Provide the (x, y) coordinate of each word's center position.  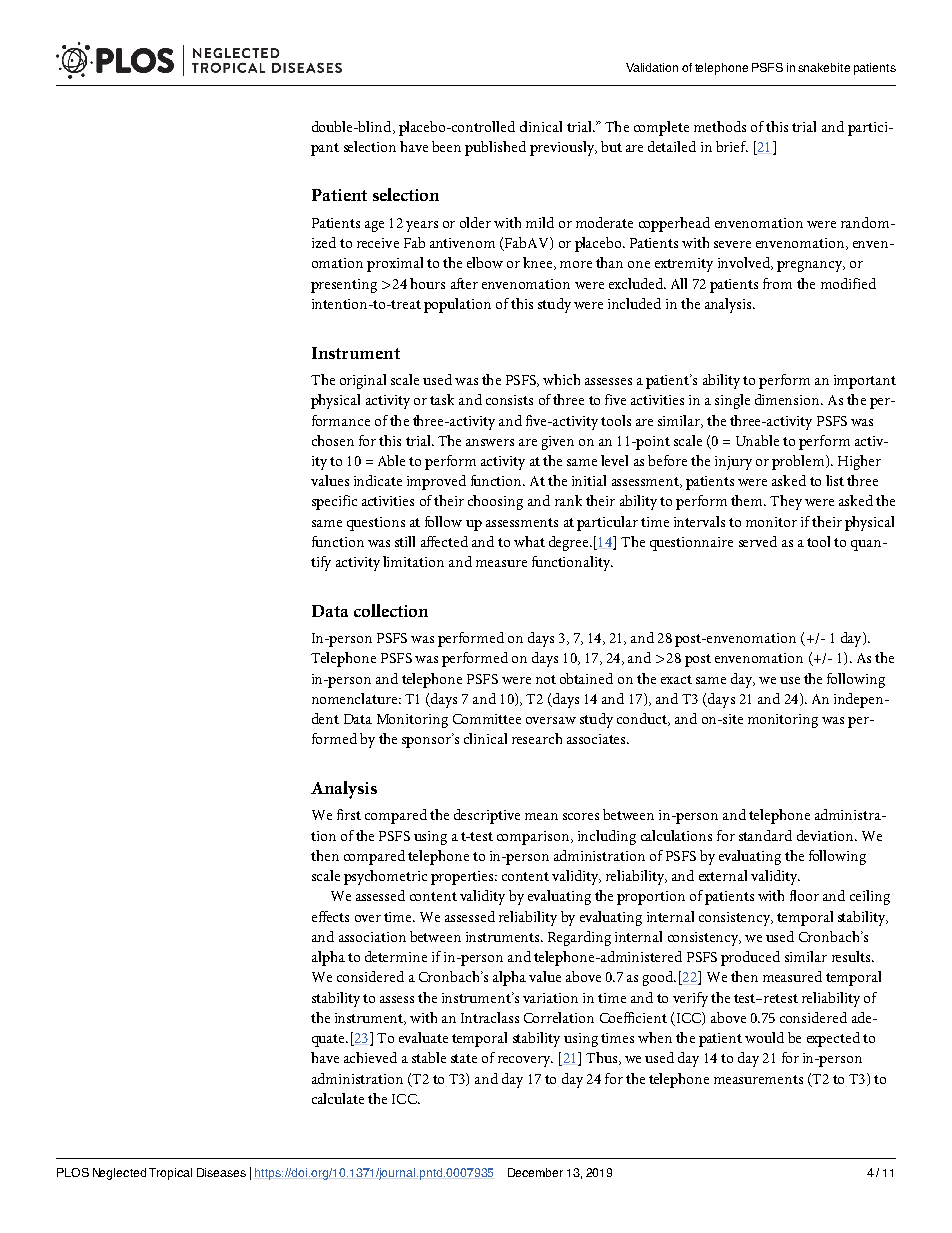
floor (804, 895)
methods (720, 126)
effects (330, 916)
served (758, 541)
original (363, 381)
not (546, 679)
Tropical (170, 1174)
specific (334, 502)
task (442, 399)
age (374, 226)
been (446, 146)
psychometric (385, 877)
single (732, 401)
